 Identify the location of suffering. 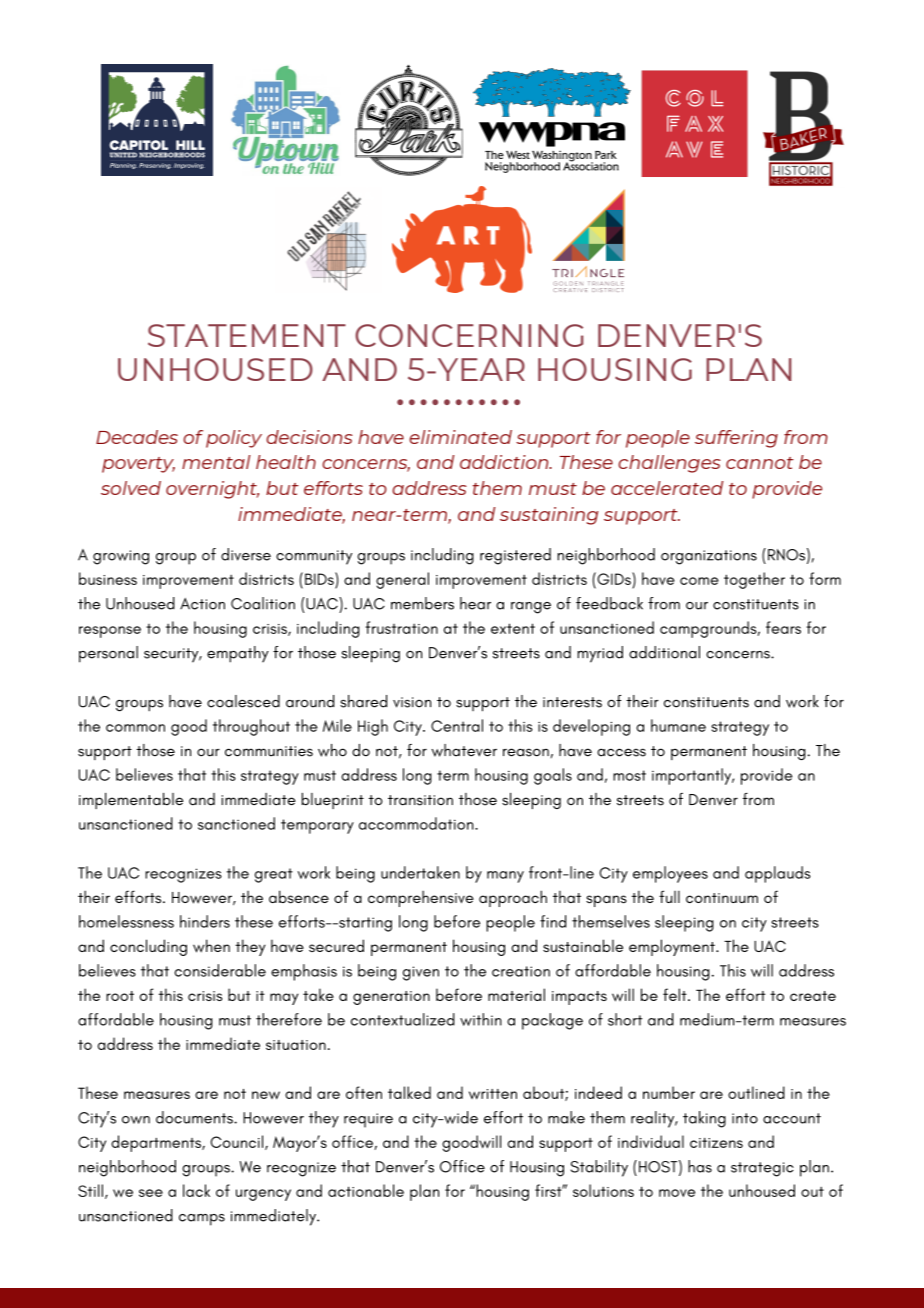
(736, 439).
